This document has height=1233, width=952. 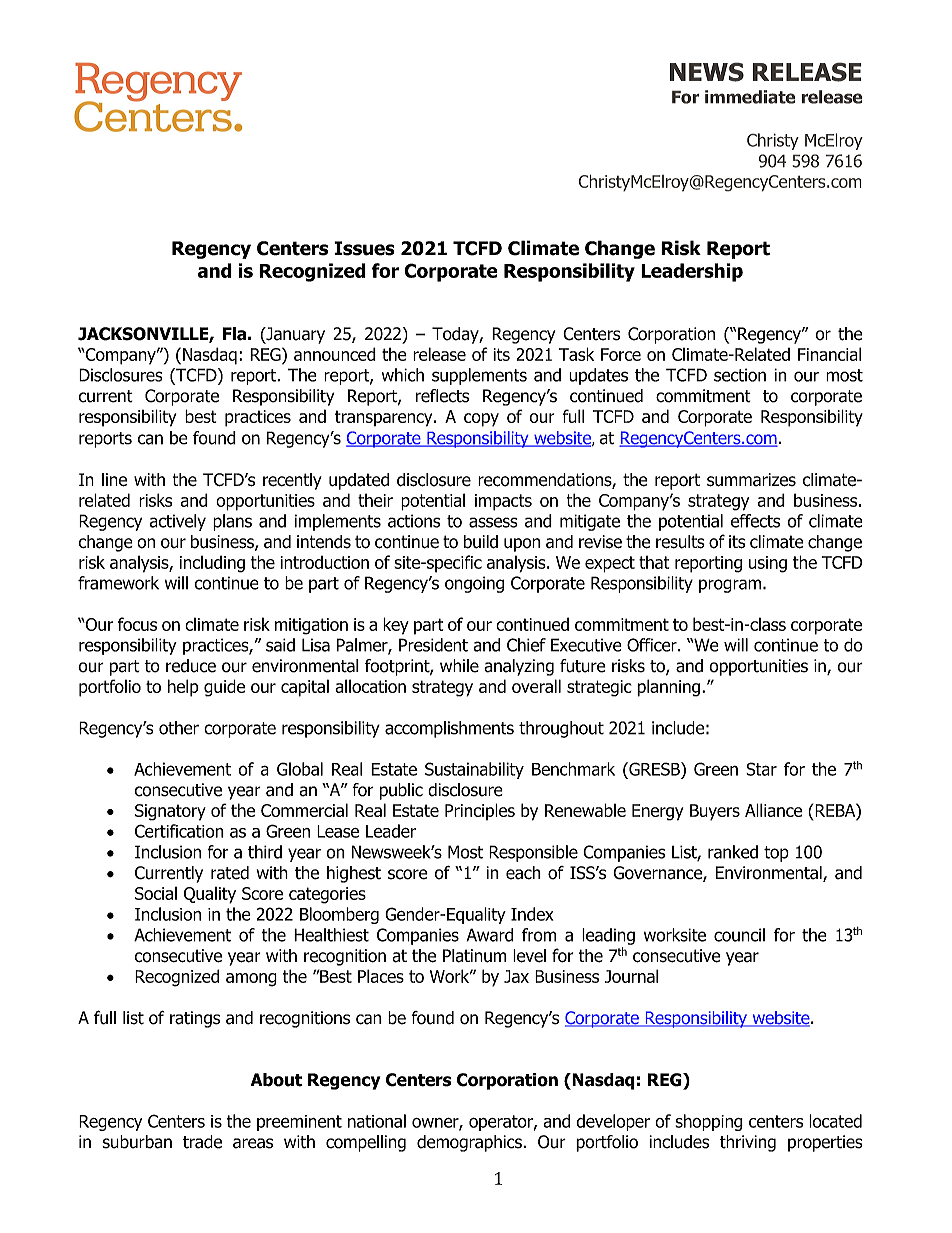 I want to click on section, so click(x=740, y=375).
